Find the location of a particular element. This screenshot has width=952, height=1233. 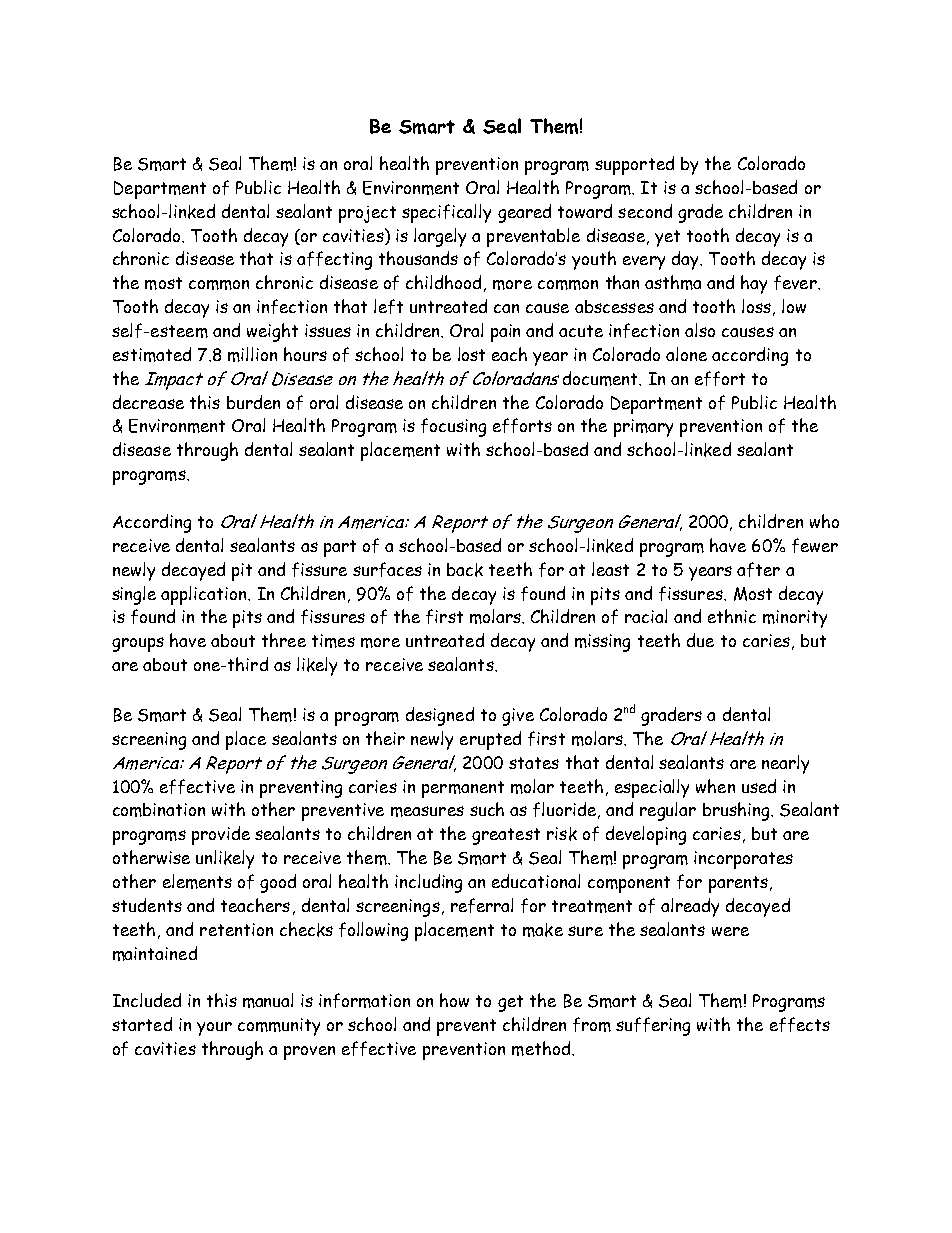

specifically is located at coordinates (446, 213).
